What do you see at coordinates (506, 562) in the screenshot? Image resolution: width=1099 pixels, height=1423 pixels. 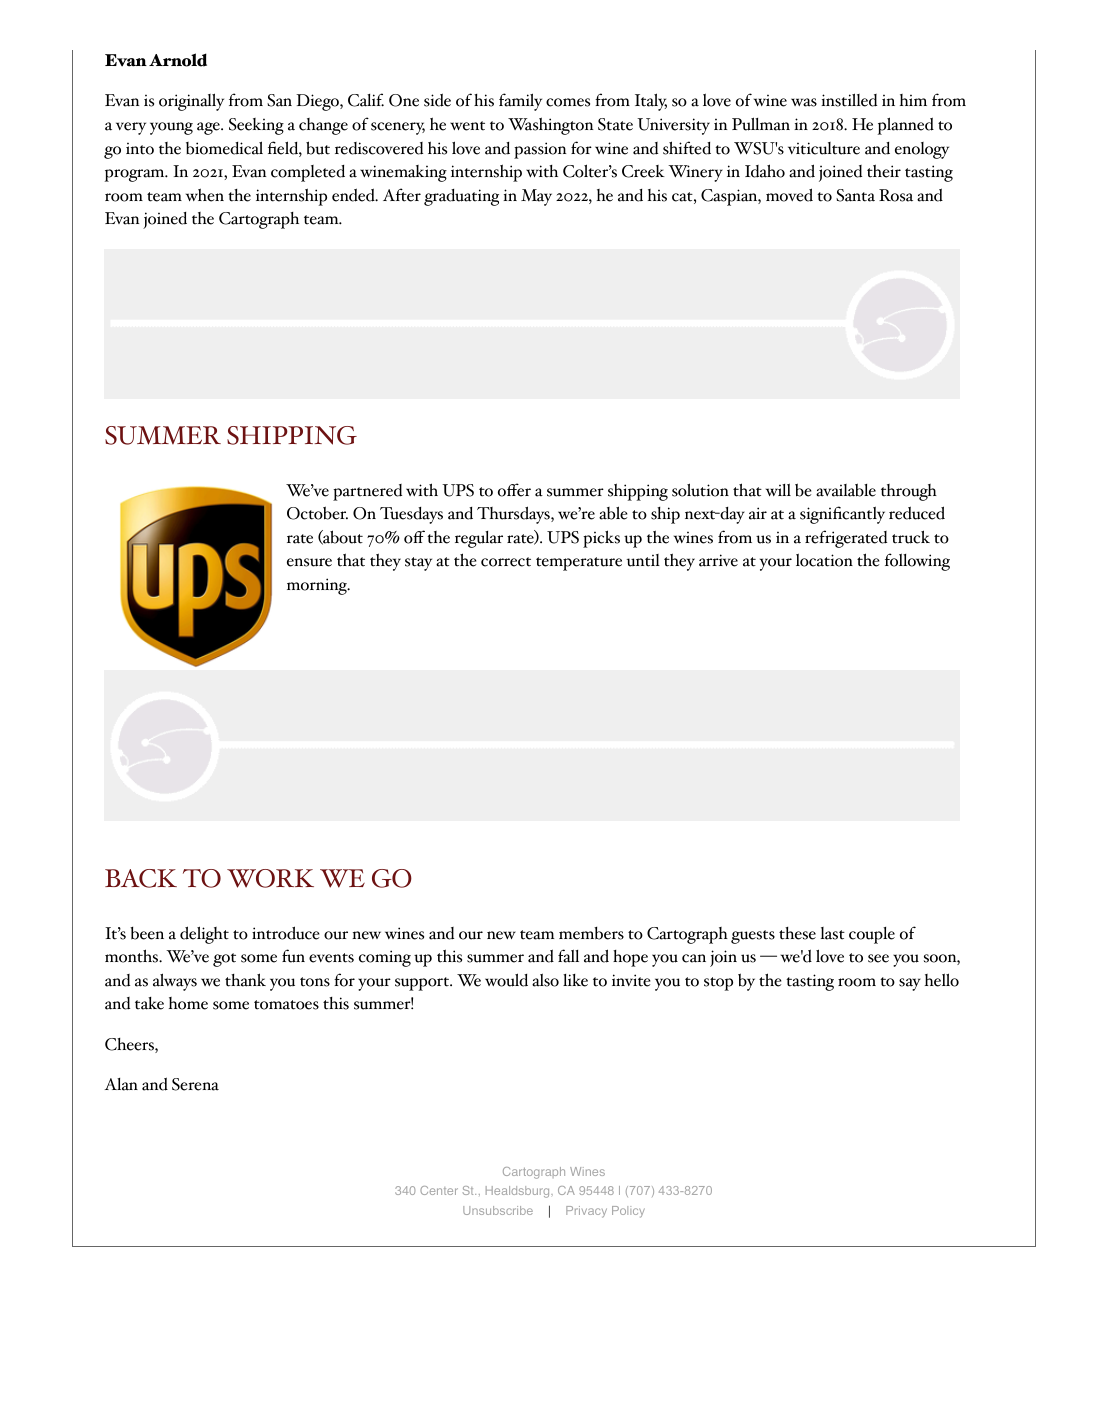 I see `correct` at bounding box center [506, 562].
